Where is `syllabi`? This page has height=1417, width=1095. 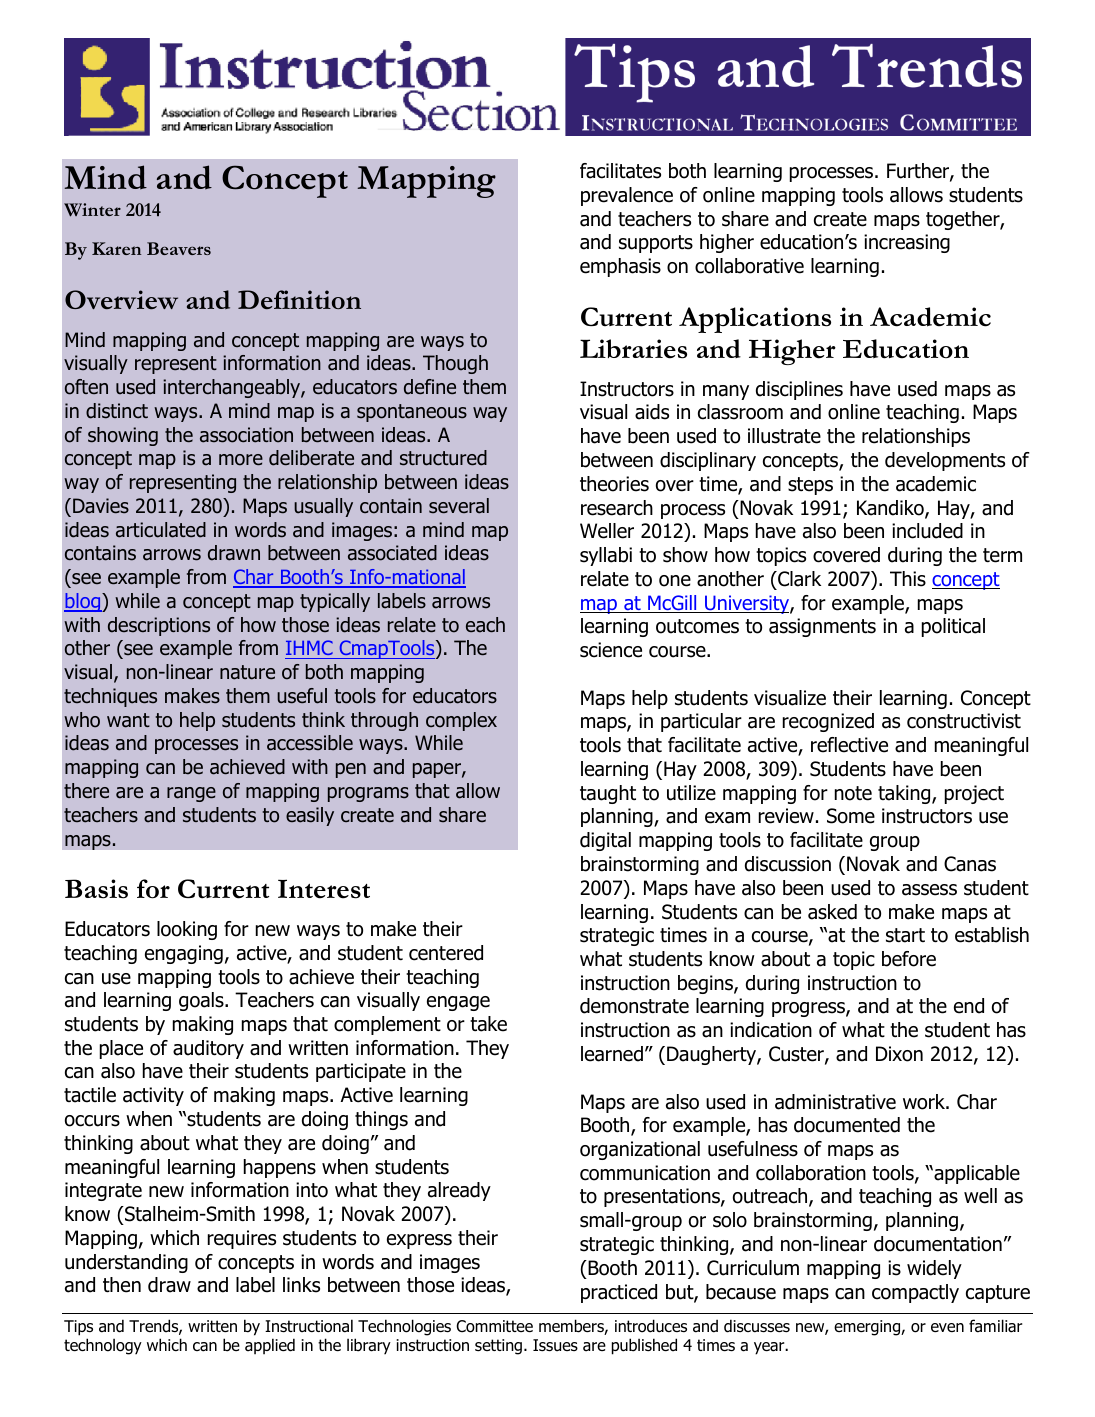
syllabi is located at coordinates (606, 556).
